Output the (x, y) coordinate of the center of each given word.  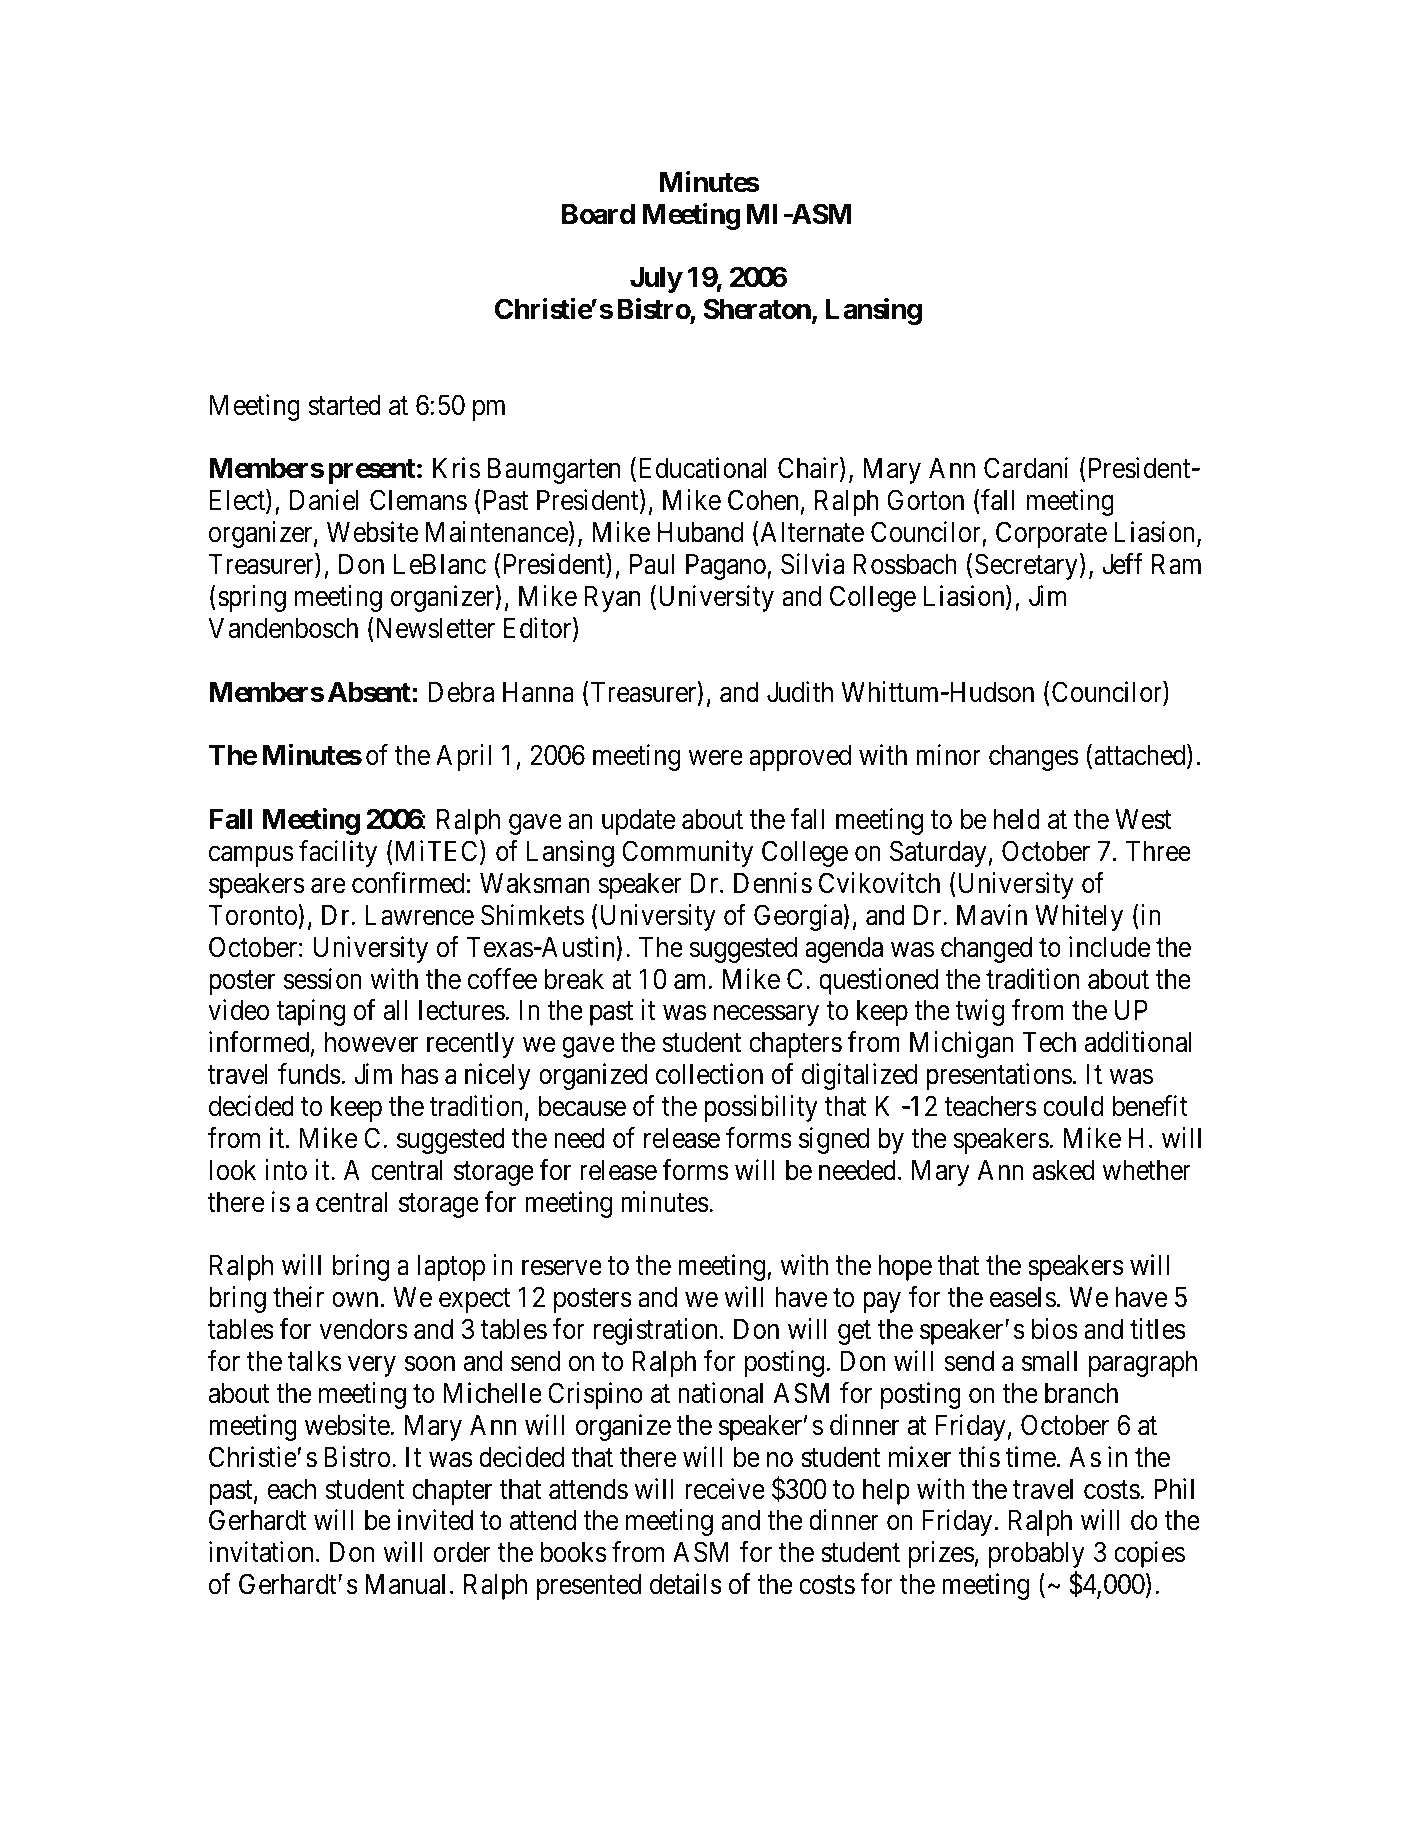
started (344, 405)
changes (1034, 758)
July (656, 280)
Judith (800, 692)
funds (309, 1074)
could (1073, 1106)
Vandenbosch (283, 628)
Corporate (1051, 534)
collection (709, 1074)
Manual (405, 1584)
